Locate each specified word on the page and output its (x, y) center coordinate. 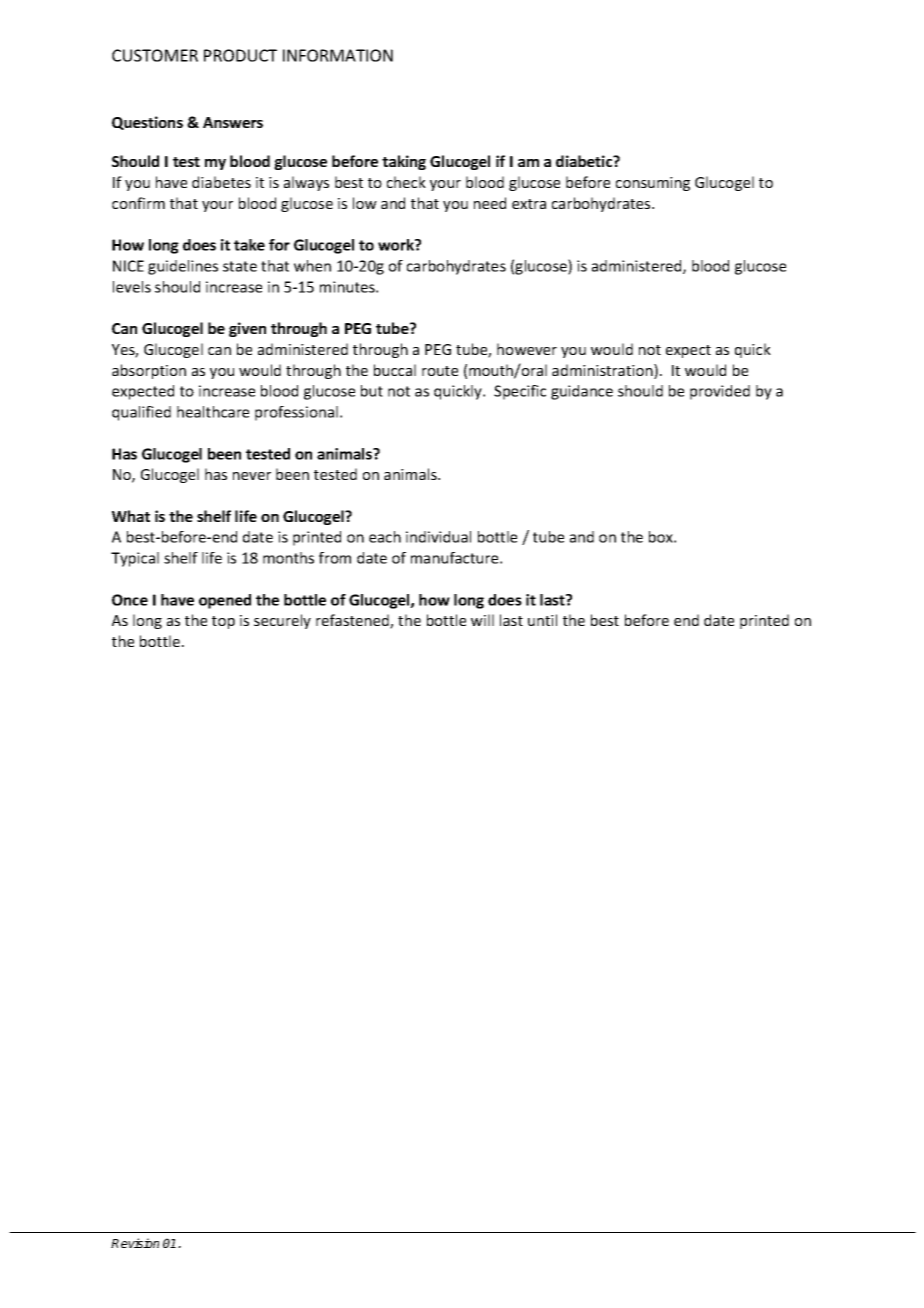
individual (438, 537)
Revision (135, 1243)
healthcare (213, 412)
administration (603, 371)
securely (282, 621)
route (440, 371)
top (223, 622)
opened (225, 601)
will (482, 620)
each (385, 537)
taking (404, 162)
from (335, 558)
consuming (653, 184)
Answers (233, 122)
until (542, 620)
